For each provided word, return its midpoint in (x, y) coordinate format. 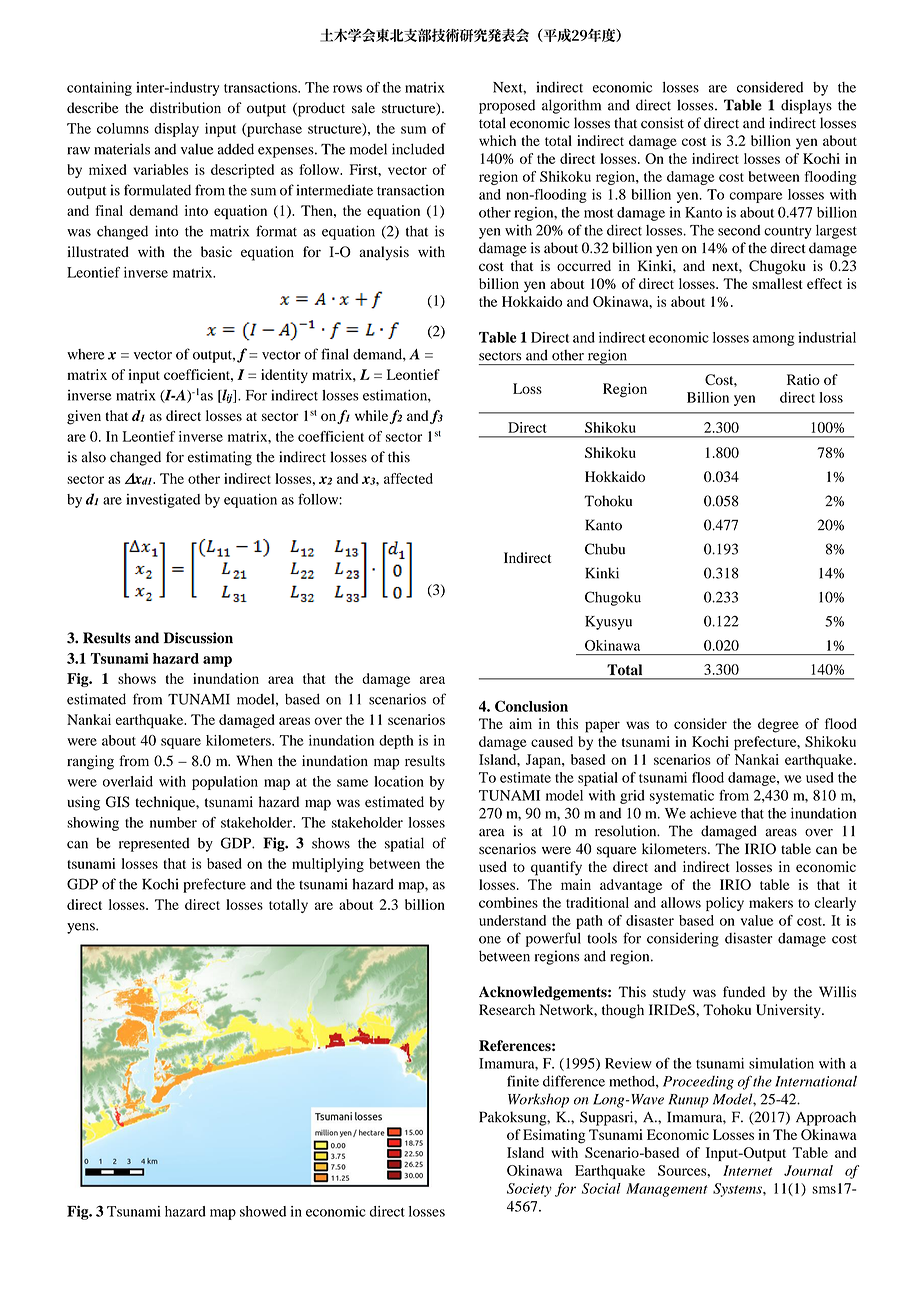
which (497, 140)
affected (408, 478)
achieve (713, 813)
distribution (185, 108)
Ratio (803, 379)
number (173, 822)
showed (263, 1211)
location (399, 781)
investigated (163, 501)
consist (662, 123)
